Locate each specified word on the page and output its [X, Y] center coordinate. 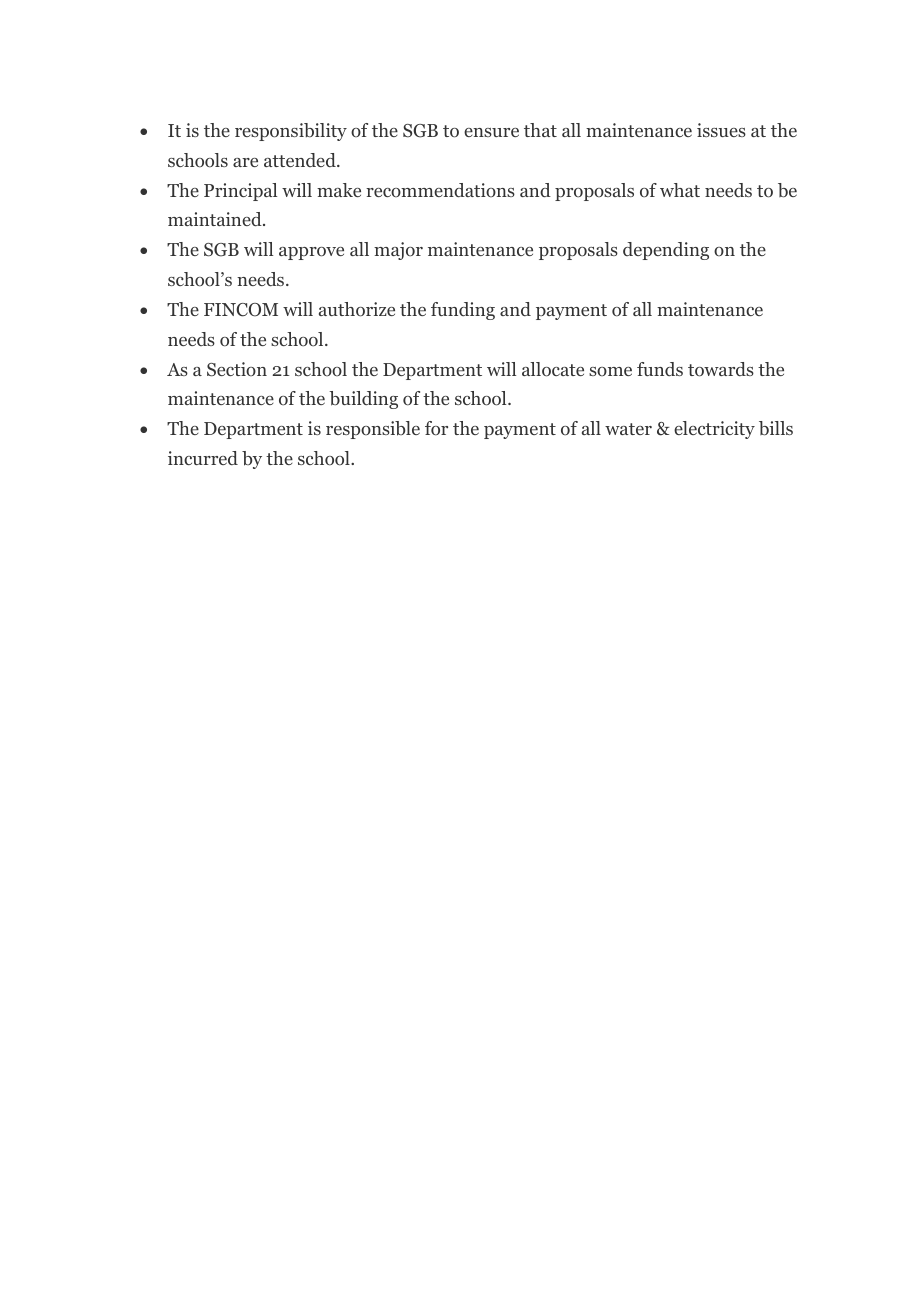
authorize [357, 309]
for [436, 428]
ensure [491, 132]
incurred [203, 458]
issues [721, 130]
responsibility [291, 132]
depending [666, 251]
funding [463, 311]
